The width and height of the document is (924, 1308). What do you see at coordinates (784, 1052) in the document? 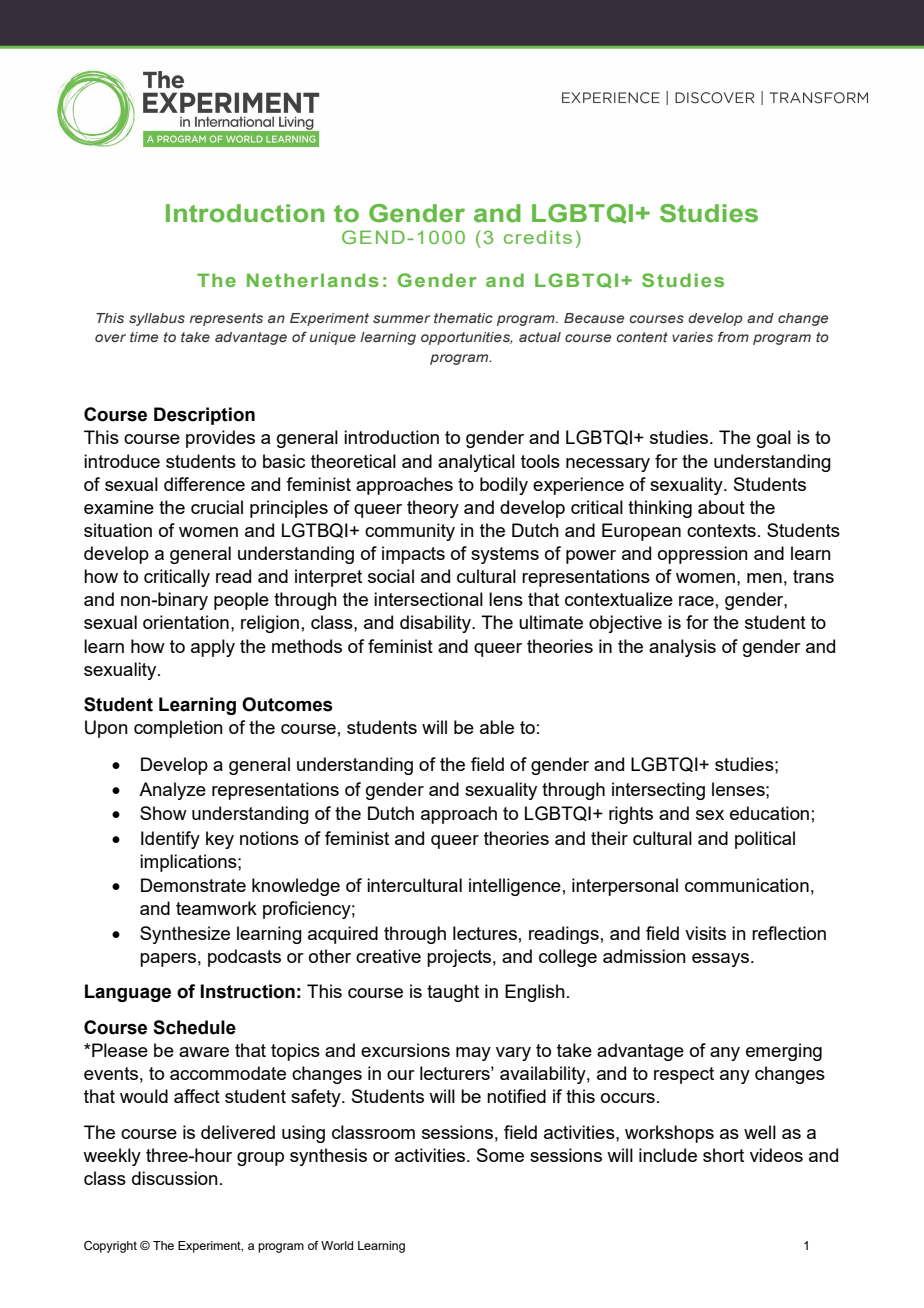
I see `emerging` at bounding box center [784, 1052].
